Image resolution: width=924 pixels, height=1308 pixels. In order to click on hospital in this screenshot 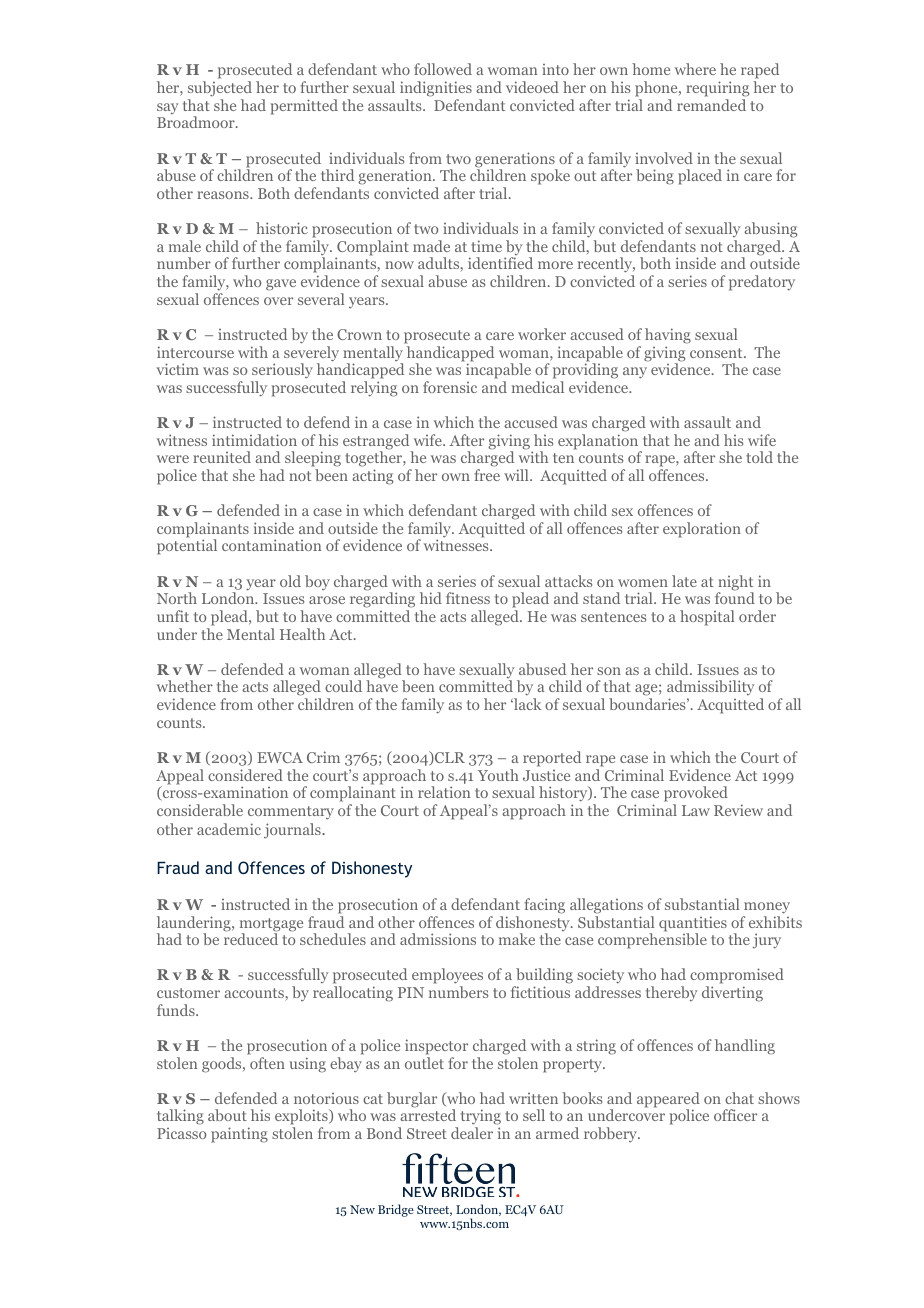, I will do `click(707, 618)`.
